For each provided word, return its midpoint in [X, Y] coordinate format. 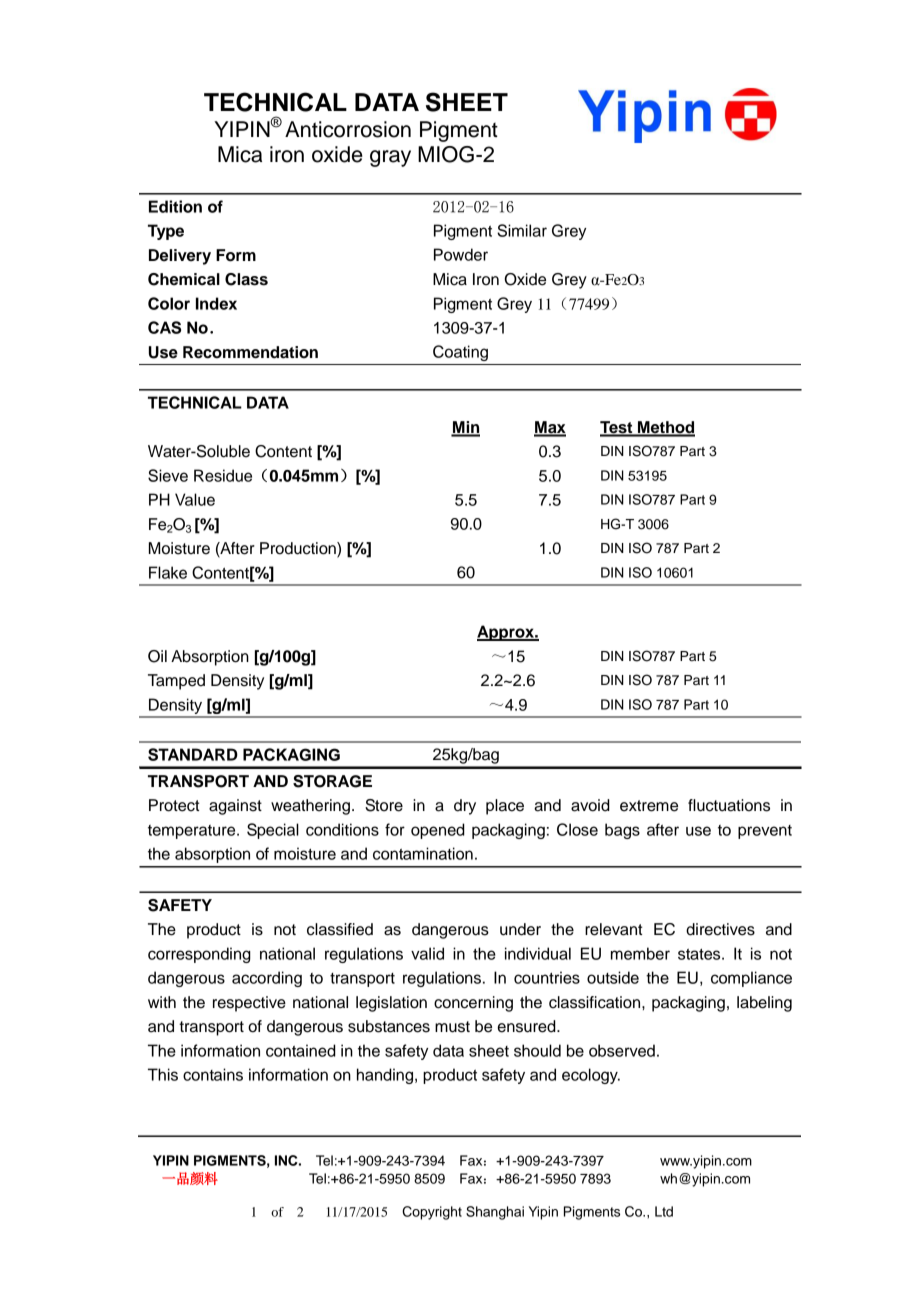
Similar [522, 230]
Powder [461, 254]
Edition [175, 206]
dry [465, 807]
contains [213, 1074]
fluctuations [729, 805]
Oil [157, 656]
